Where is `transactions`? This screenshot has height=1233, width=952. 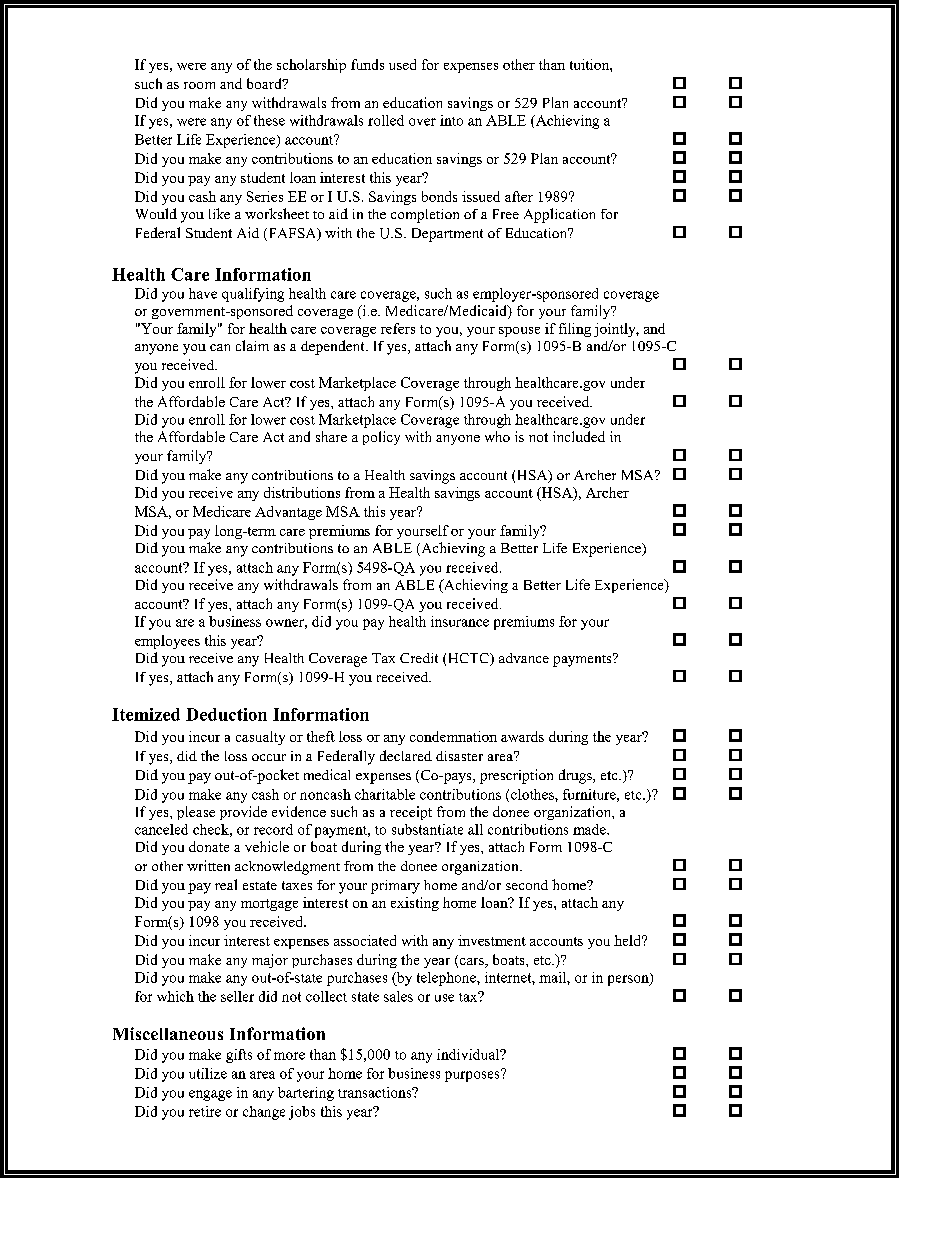 transactions is located at coordinates (376, 1092).
